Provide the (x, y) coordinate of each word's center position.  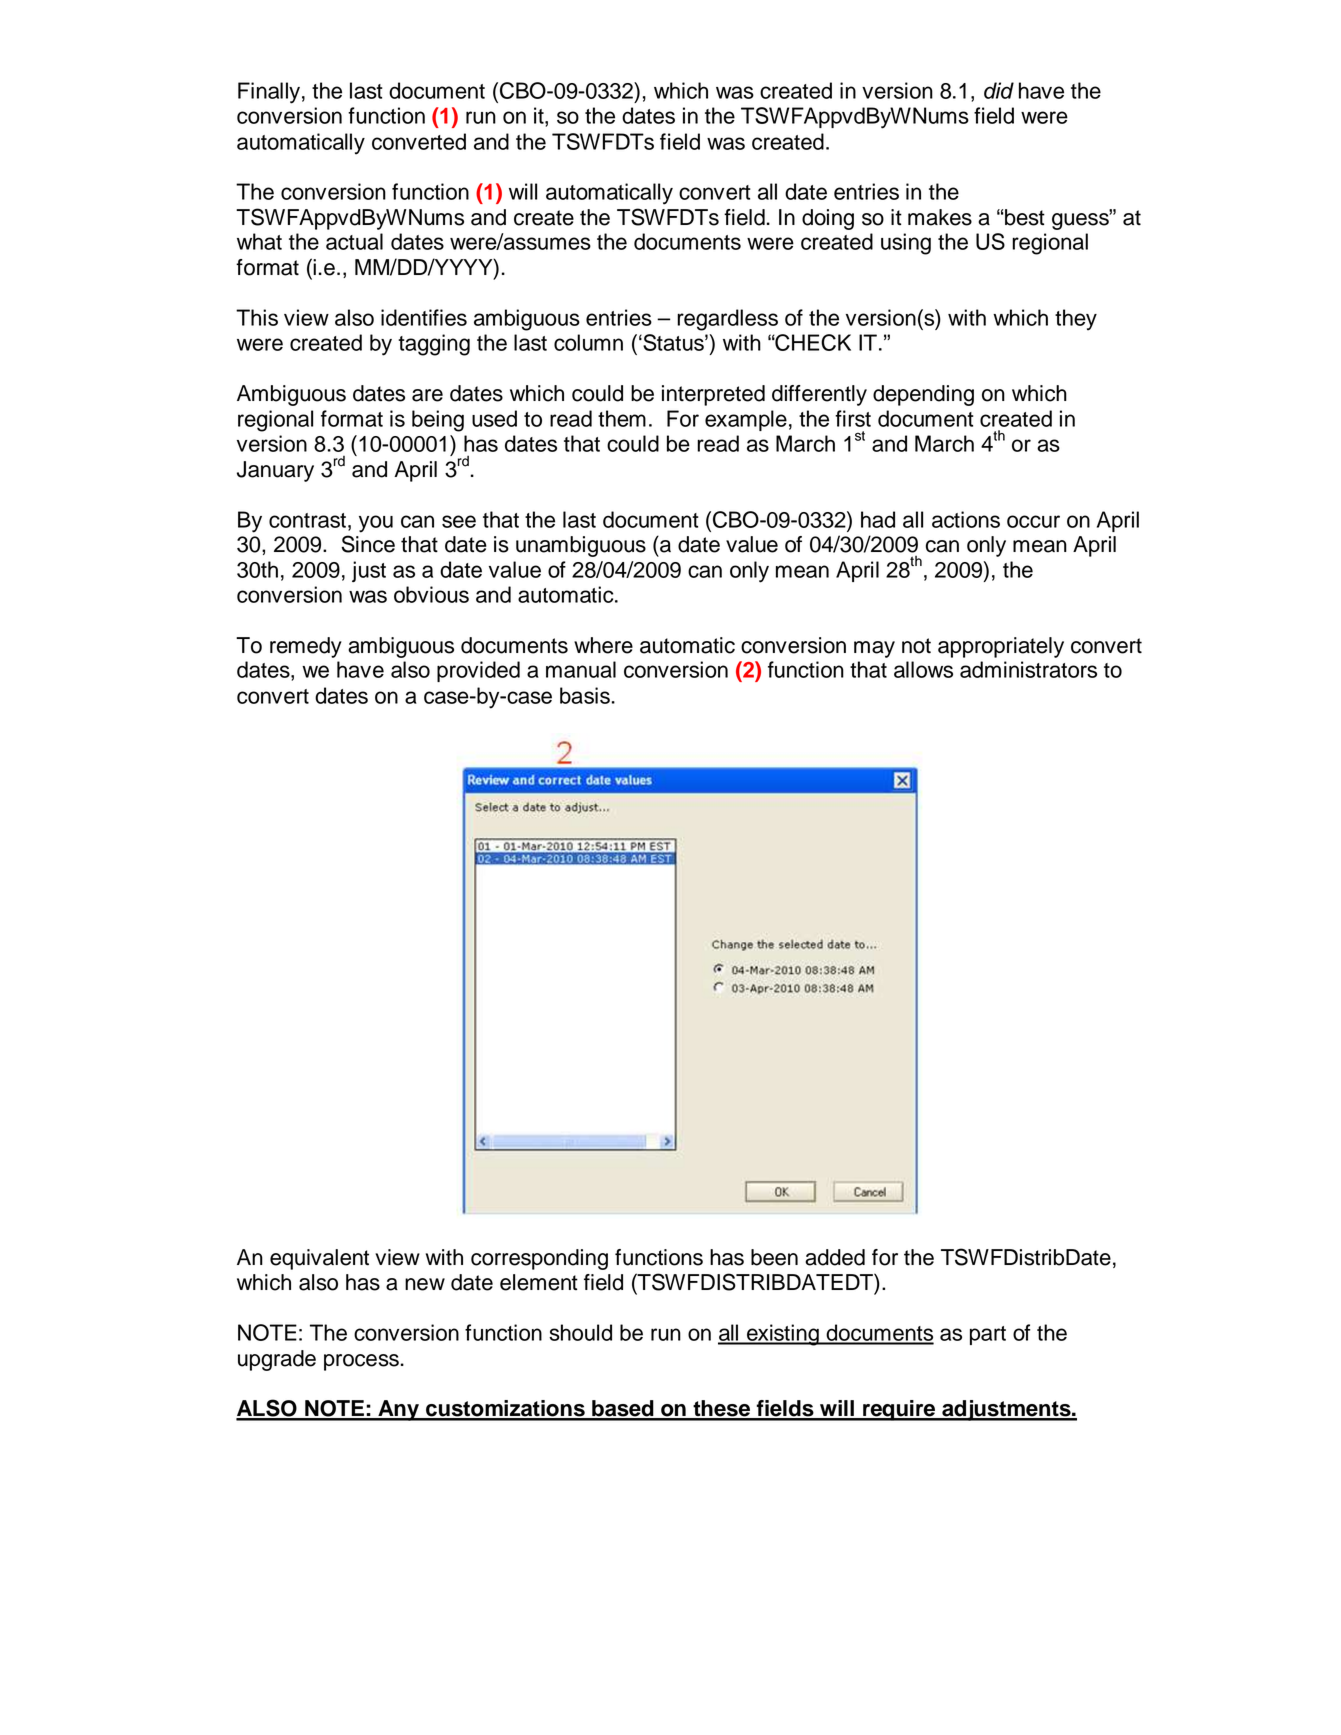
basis (585, 695)
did (999, 90)
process (361, 1362)
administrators (1028, 669)
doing (828, 219)
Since (368, 544)
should (580, 1332)
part (988, 1335)
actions (966, 519)
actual (354, 241)
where (603, 645)
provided (478, 671)
